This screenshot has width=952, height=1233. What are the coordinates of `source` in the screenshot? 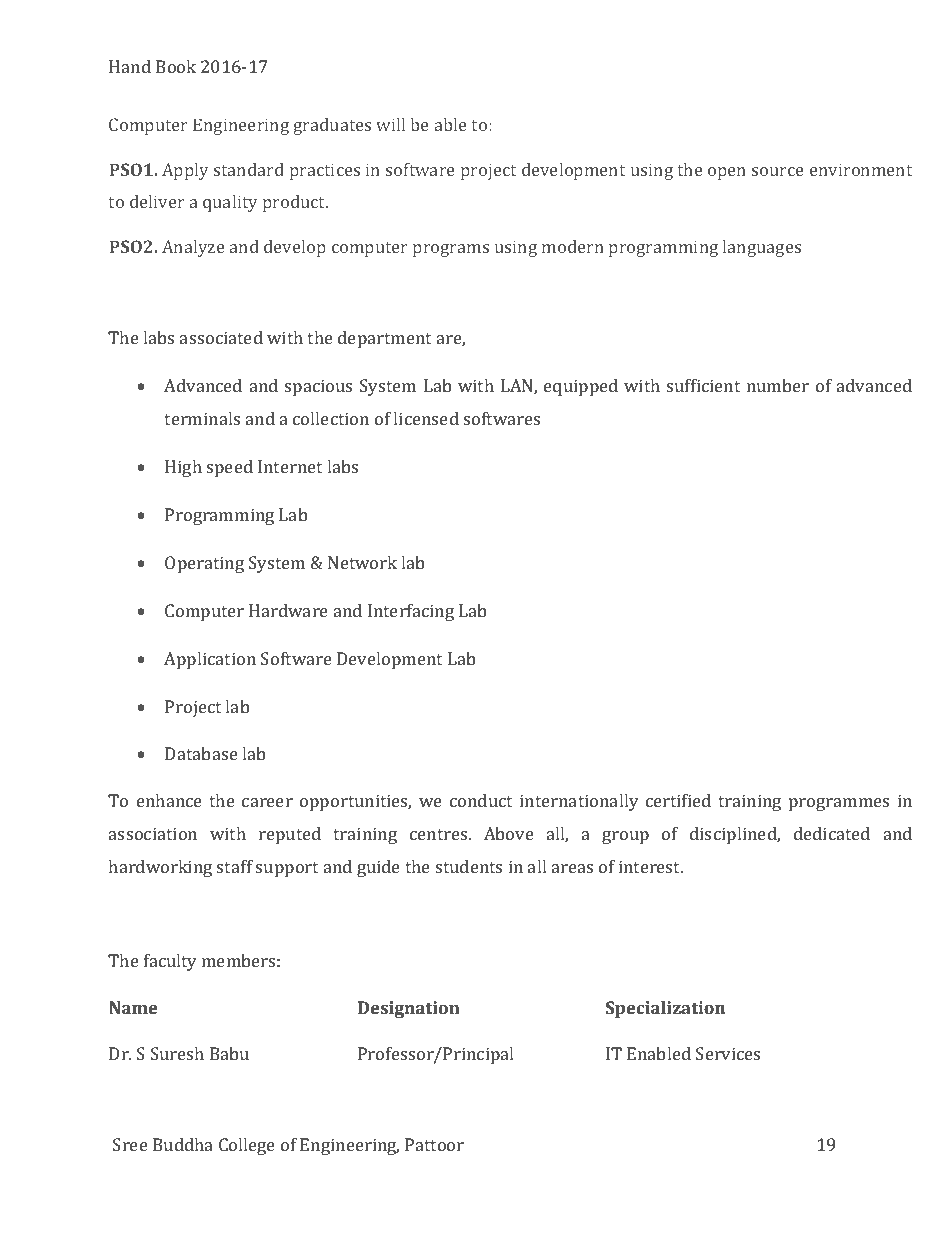 It's located at (777, 171).
